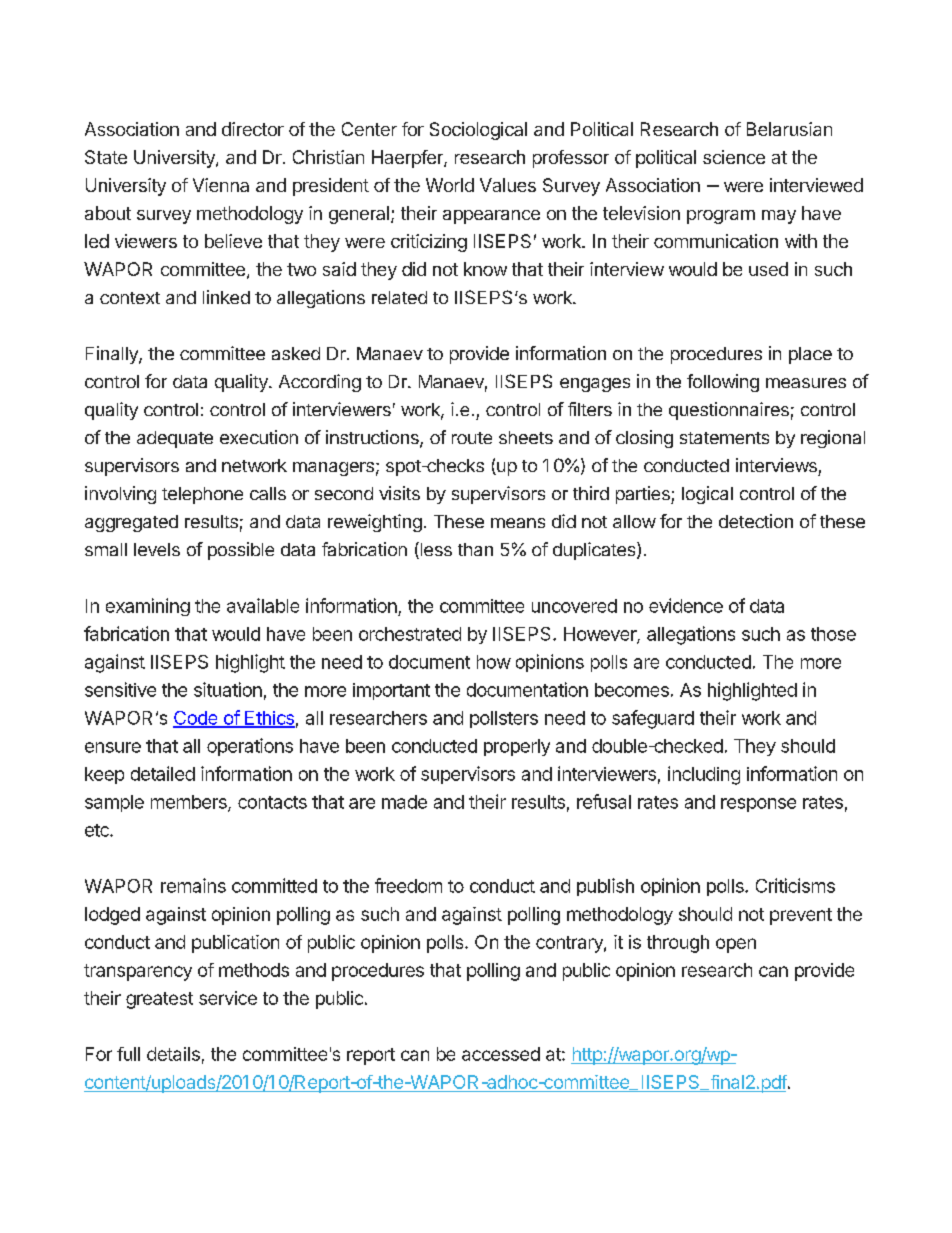 Image resolution: width=952 pixels, height=1233 pixels. What do you see at coordinates (736, 945) in the page?
I see `open` at bounding box center [736, 945].
